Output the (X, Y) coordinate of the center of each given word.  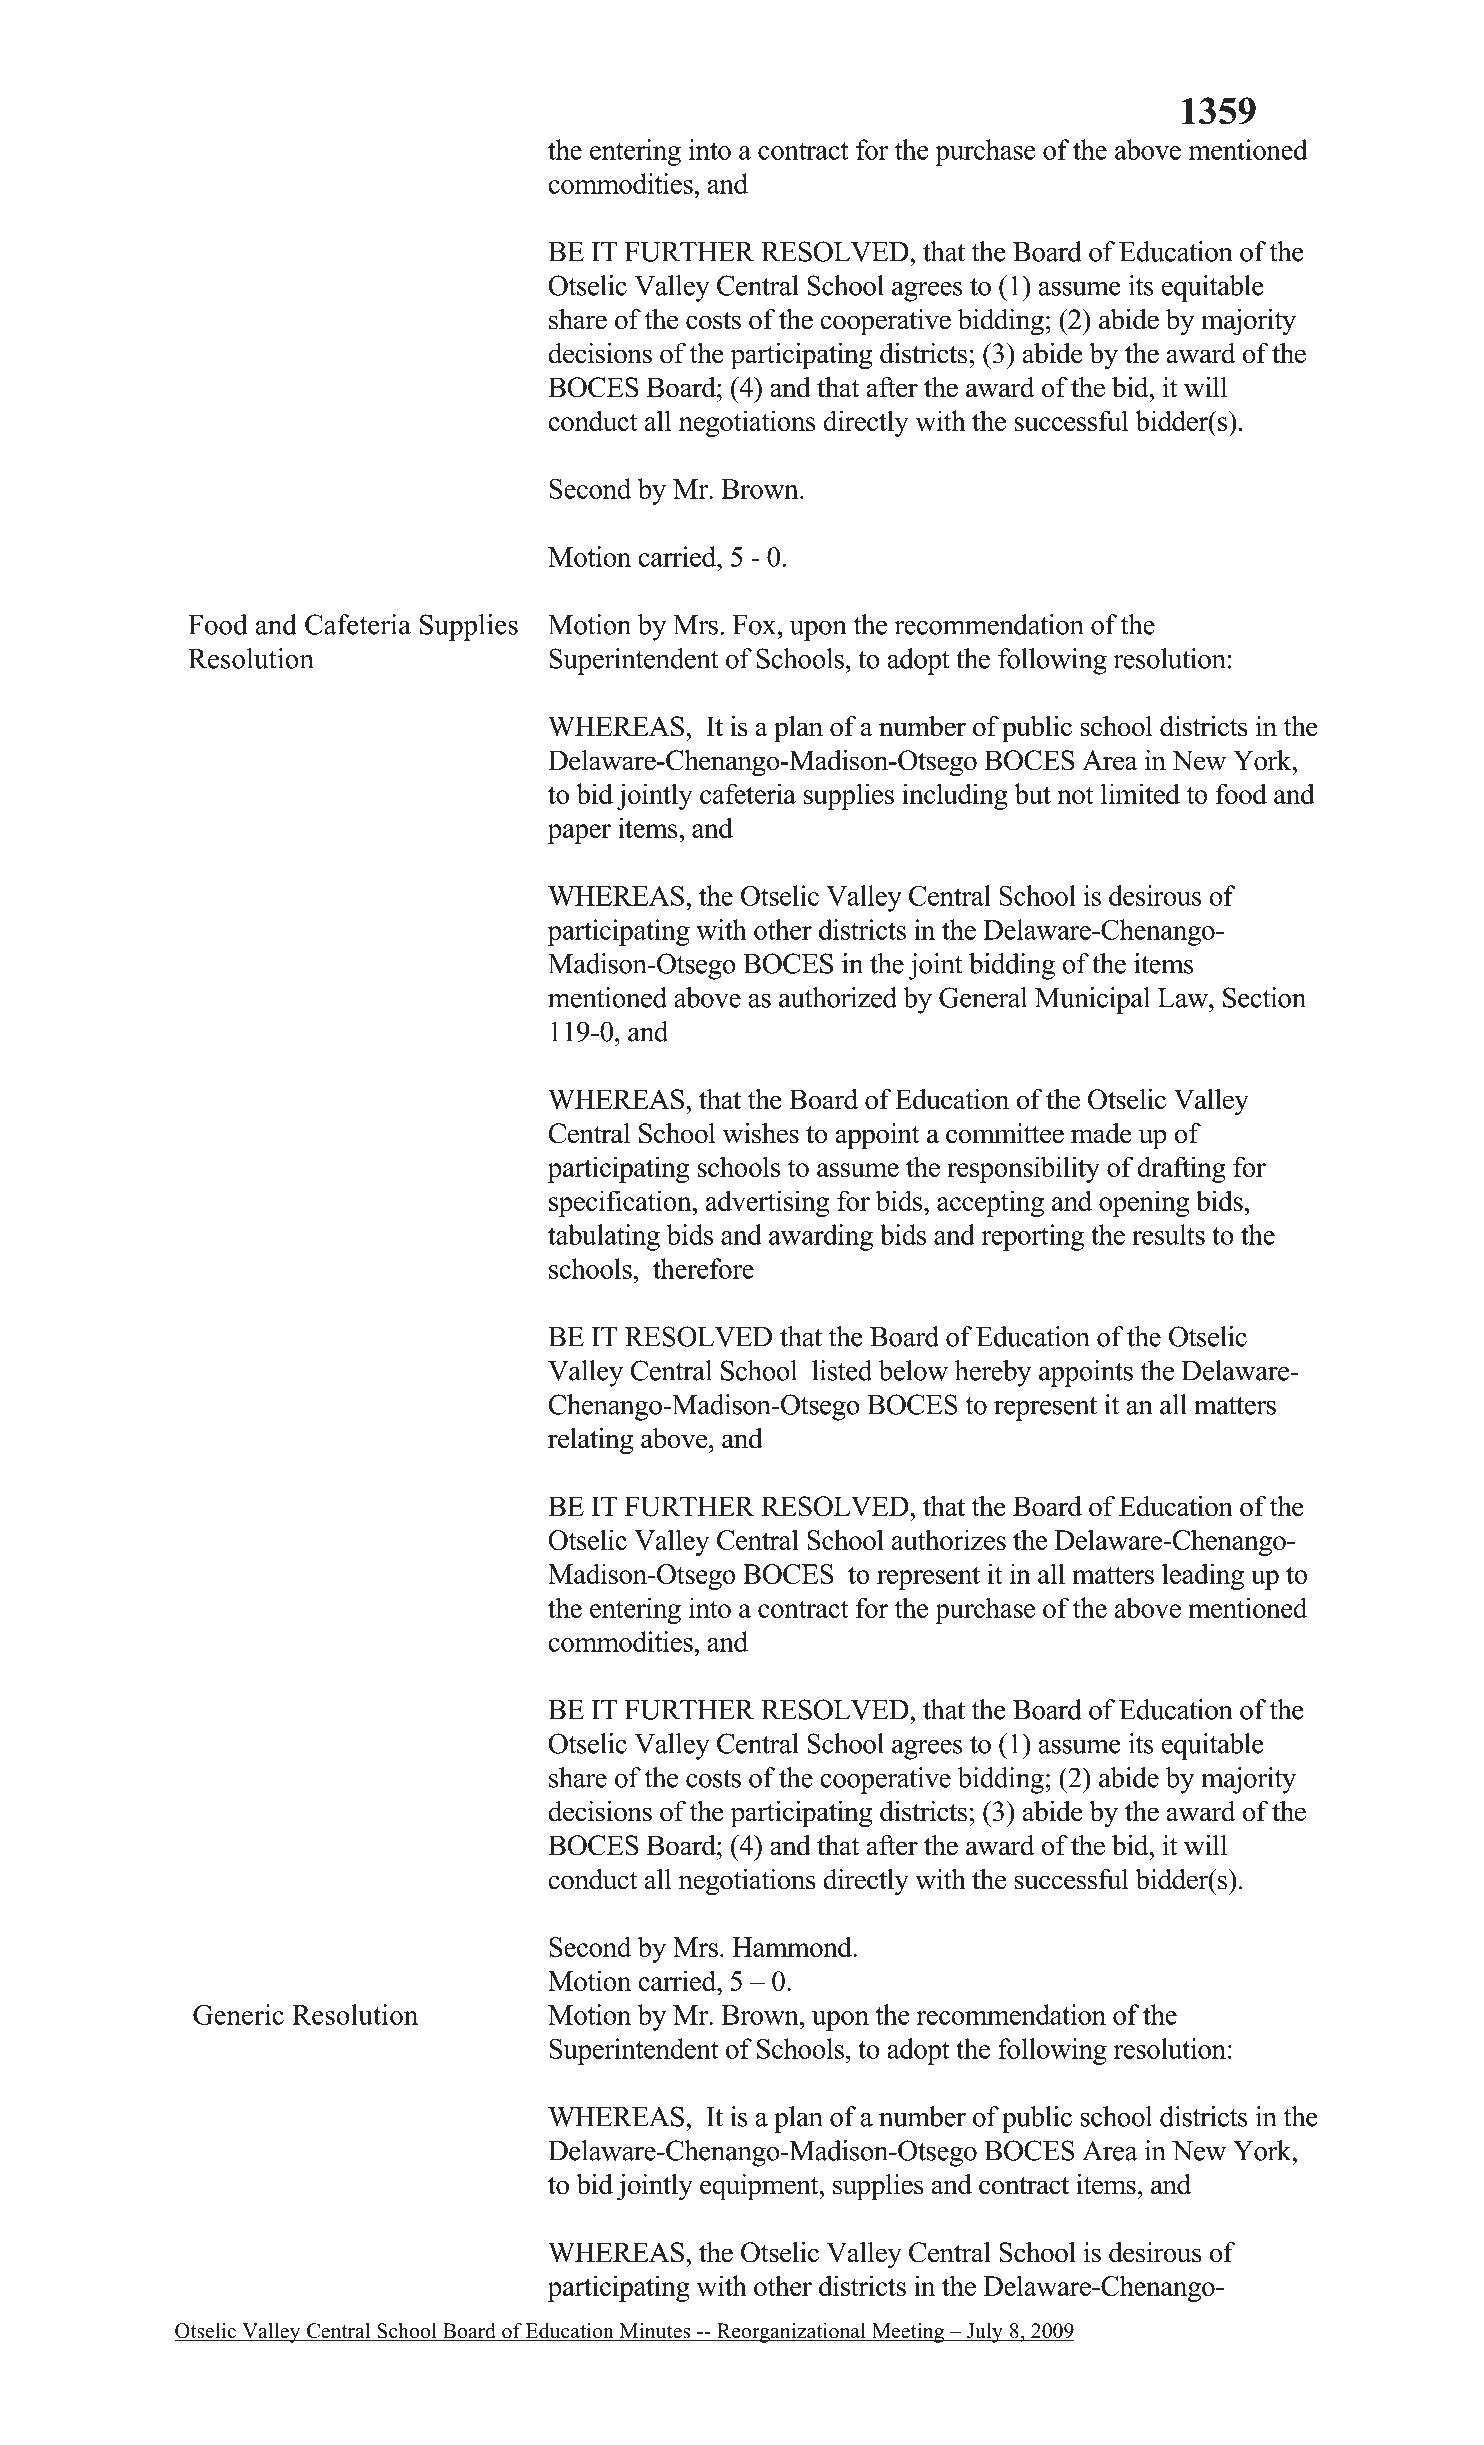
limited (1140, 793)
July (985, 2333)
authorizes (949, 1539)
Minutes (655, 2332)
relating (590, 1441)
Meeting (908, 2333)
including (955, 796)
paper (579, 834)
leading (1203, 1576)
